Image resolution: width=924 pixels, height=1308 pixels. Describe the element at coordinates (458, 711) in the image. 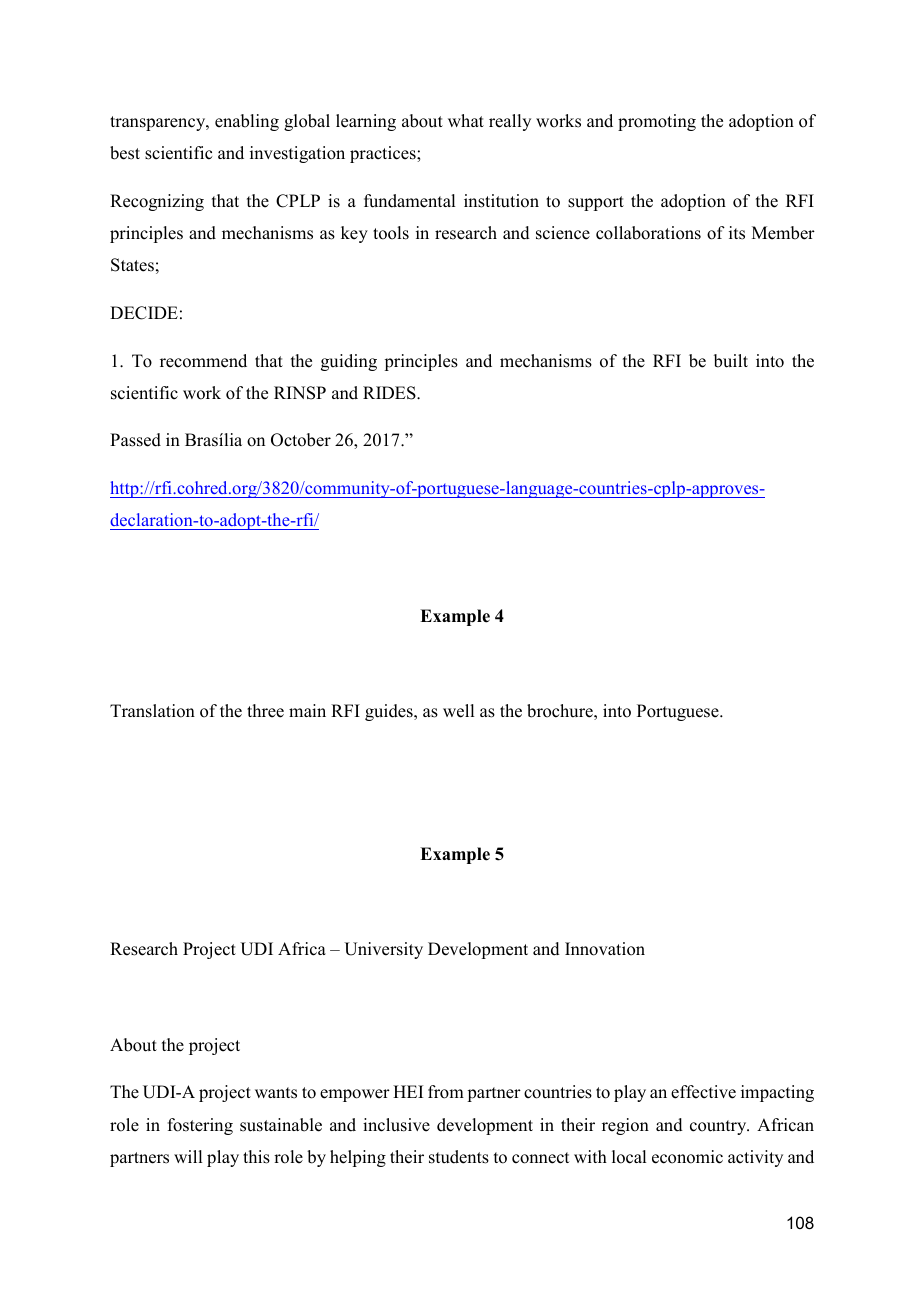

I see `well` at that location.
